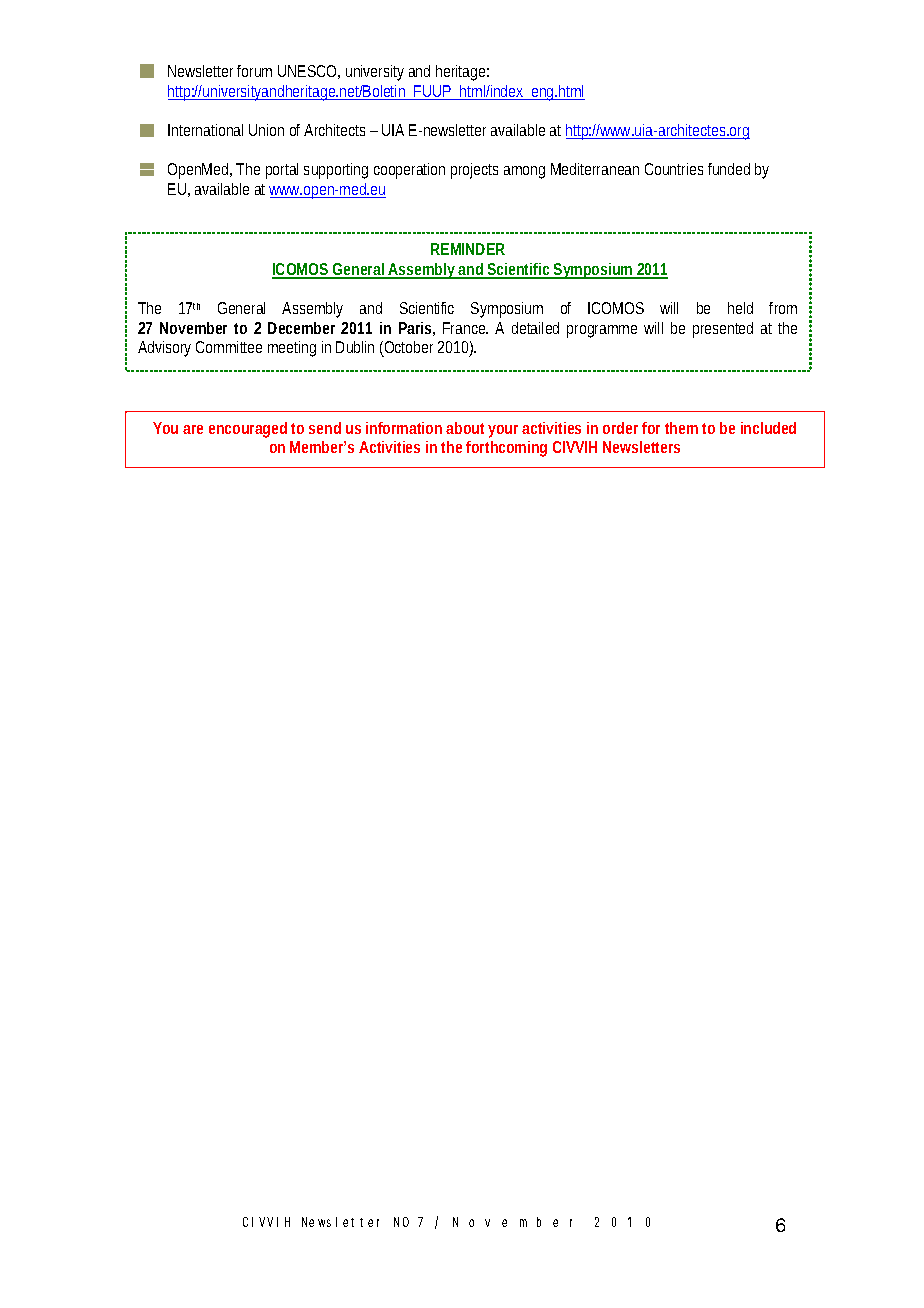 This document has height=1308, width=924. What do you see at coordinates (723, 330) in the document?
I see `presented` at bounding box center [723, 330].
